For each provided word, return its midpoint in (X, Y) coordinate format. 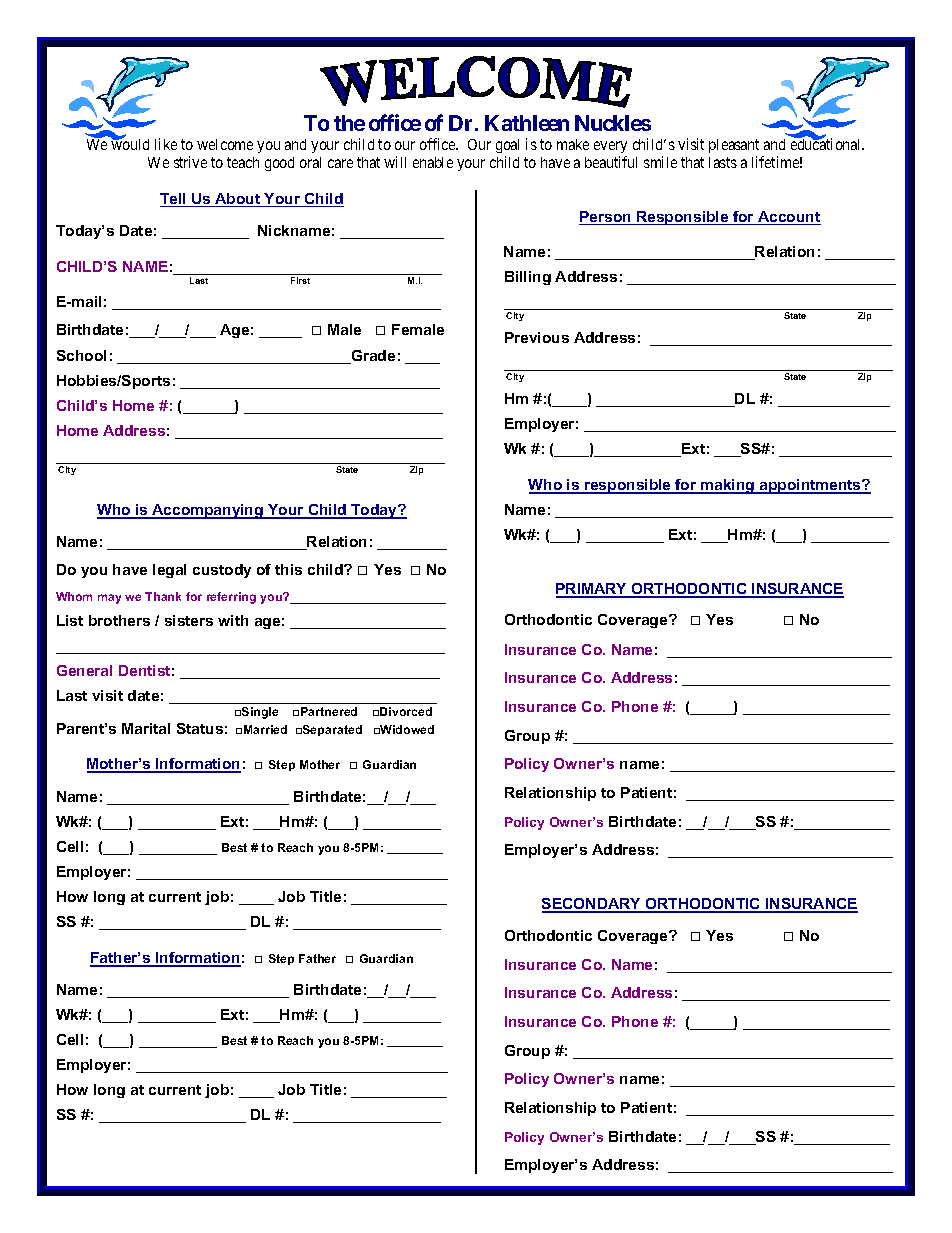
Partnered (329, 711)
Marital (146, 728)
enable (433, 162)
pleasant (734, 146)
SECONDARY (593, 905)
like (166, 144)
